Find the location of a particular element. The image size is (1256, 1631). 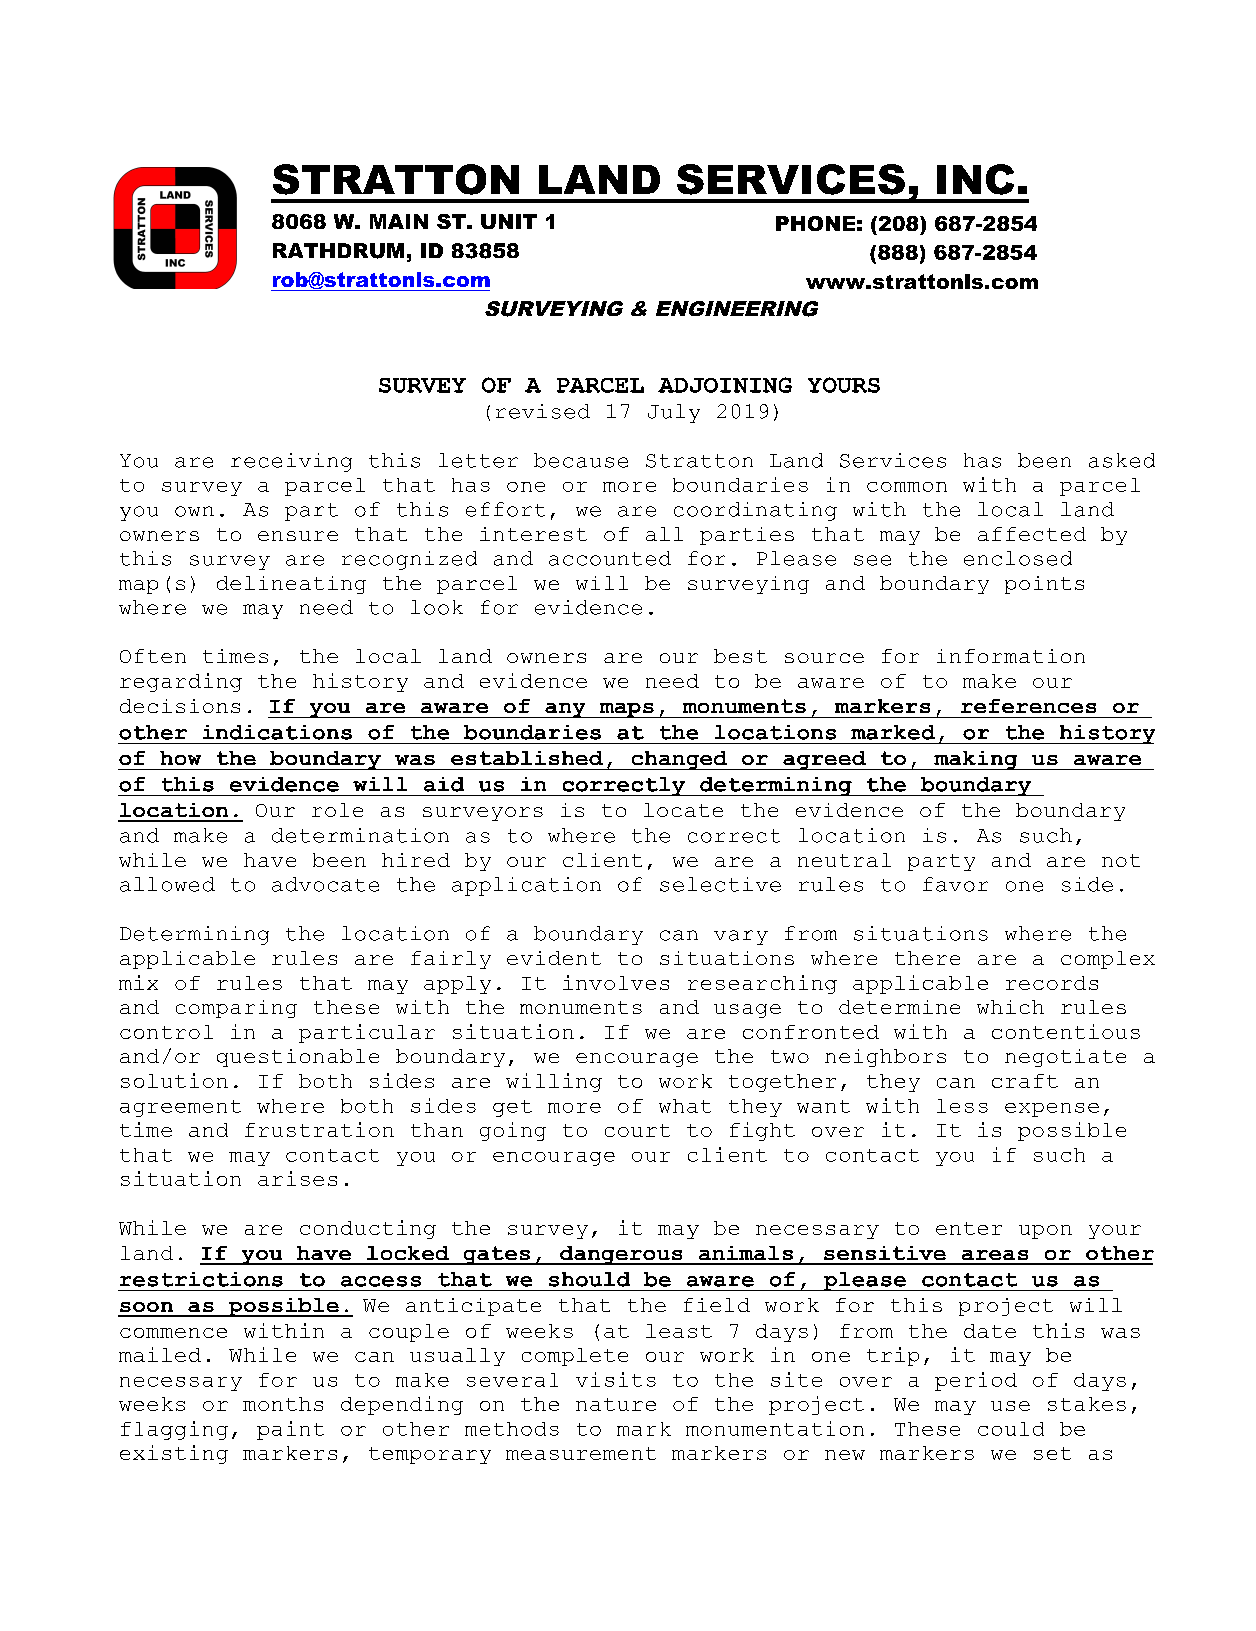

months is located at coordinates (283, 1404).
